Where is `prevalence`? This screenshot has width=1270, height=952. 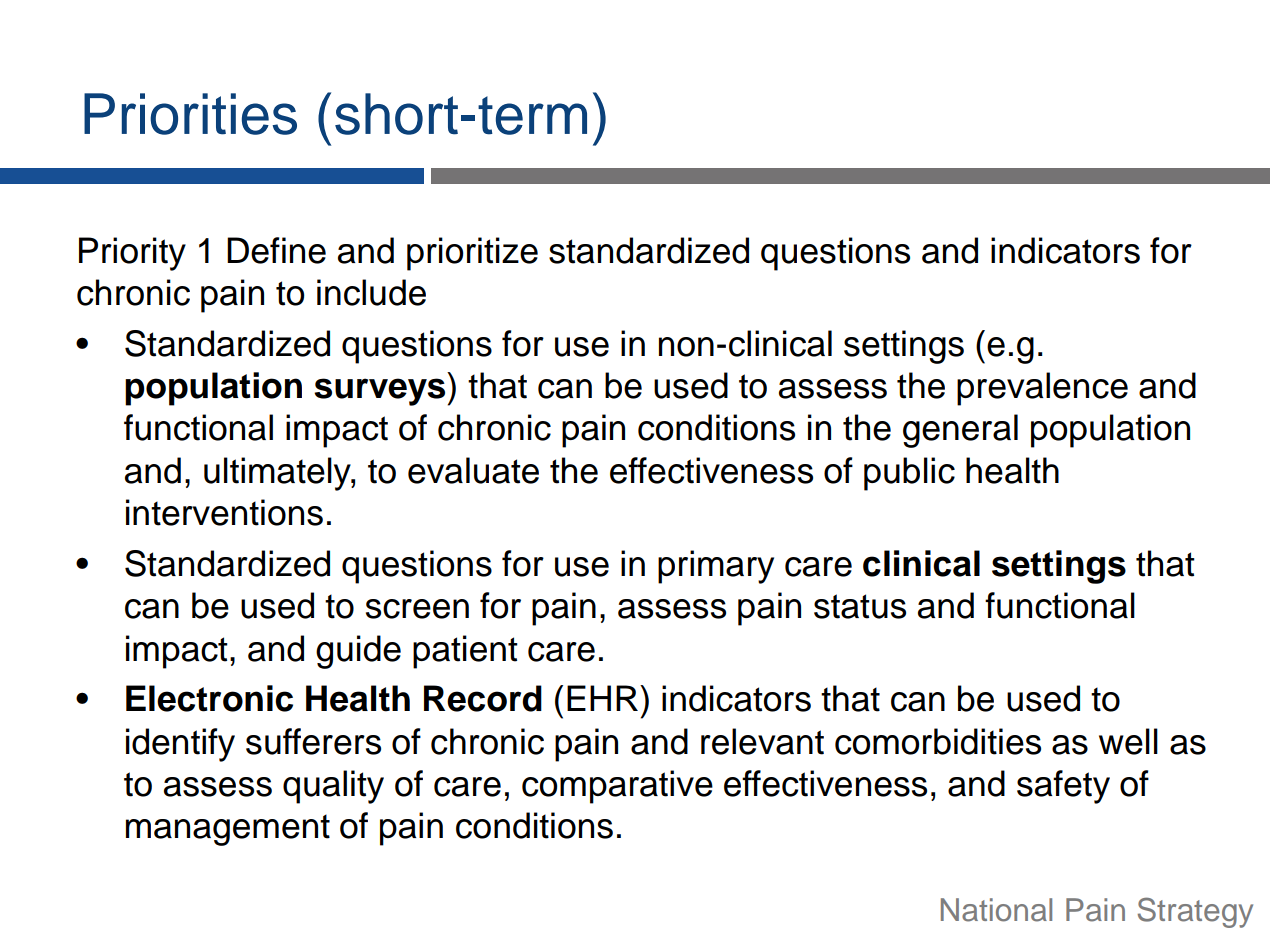 prevalence is located at coordinates (1042, 389).
